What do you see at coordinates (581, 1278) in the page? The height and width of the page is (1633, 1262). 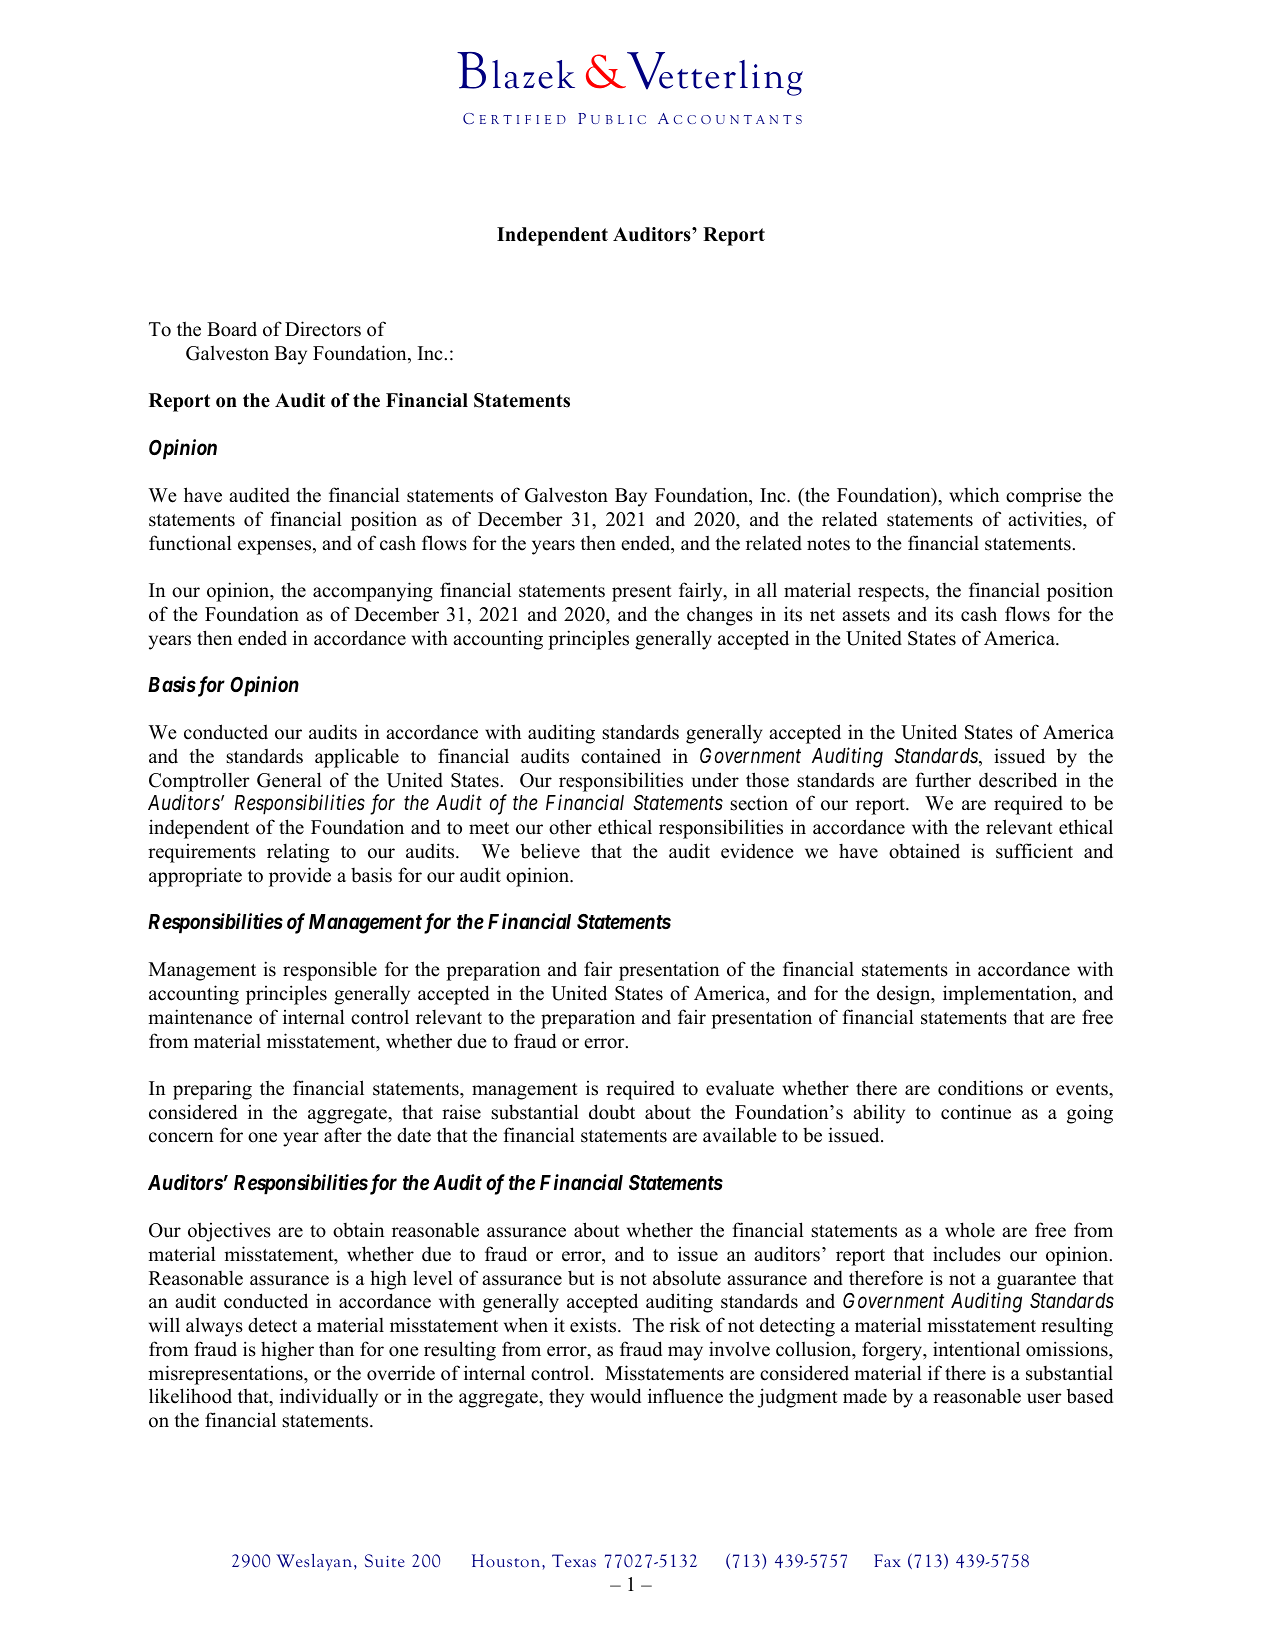 I see `but` at bounding box center [581, 1278].
